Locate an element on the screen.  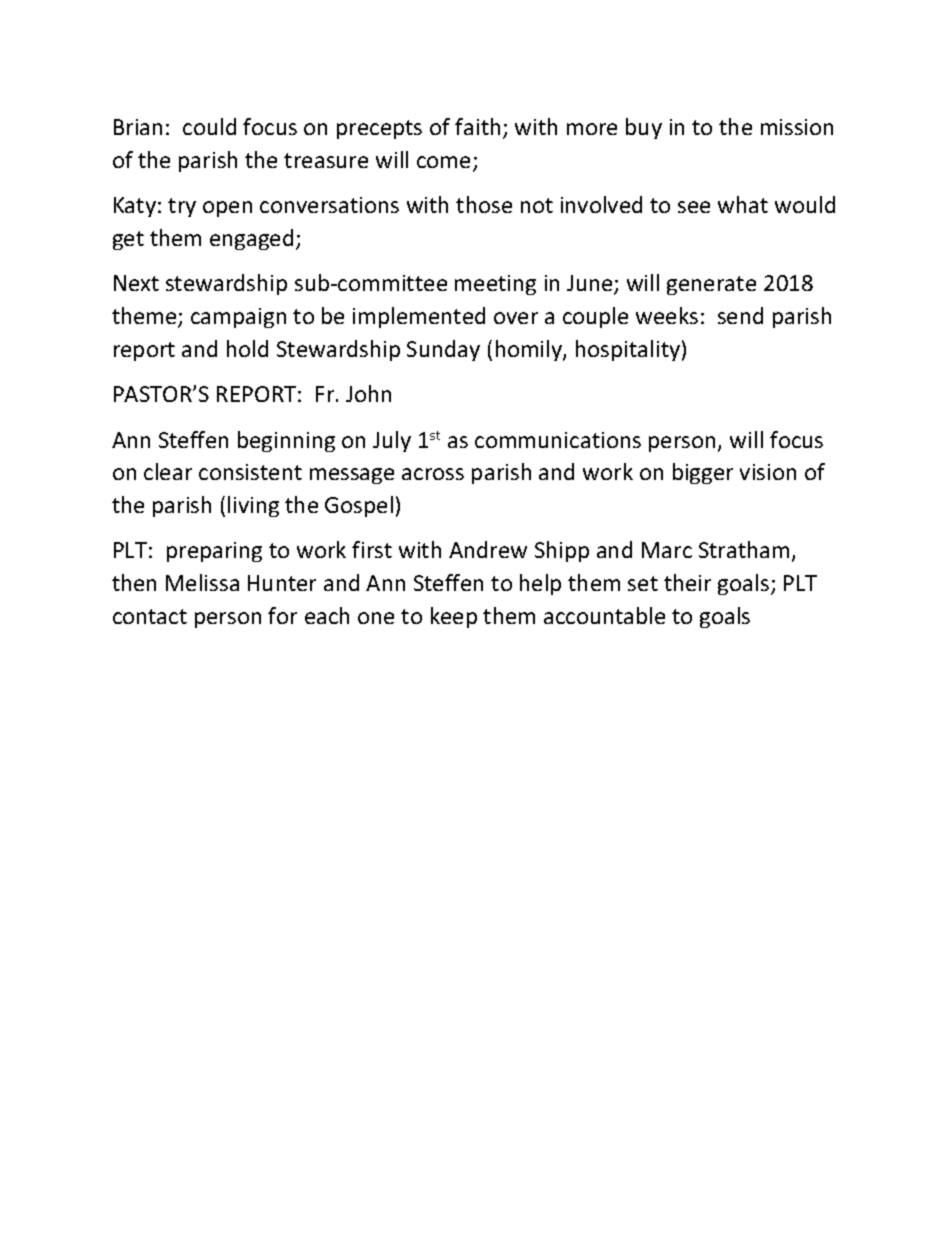
generate is located at coordinates (711, 285).
